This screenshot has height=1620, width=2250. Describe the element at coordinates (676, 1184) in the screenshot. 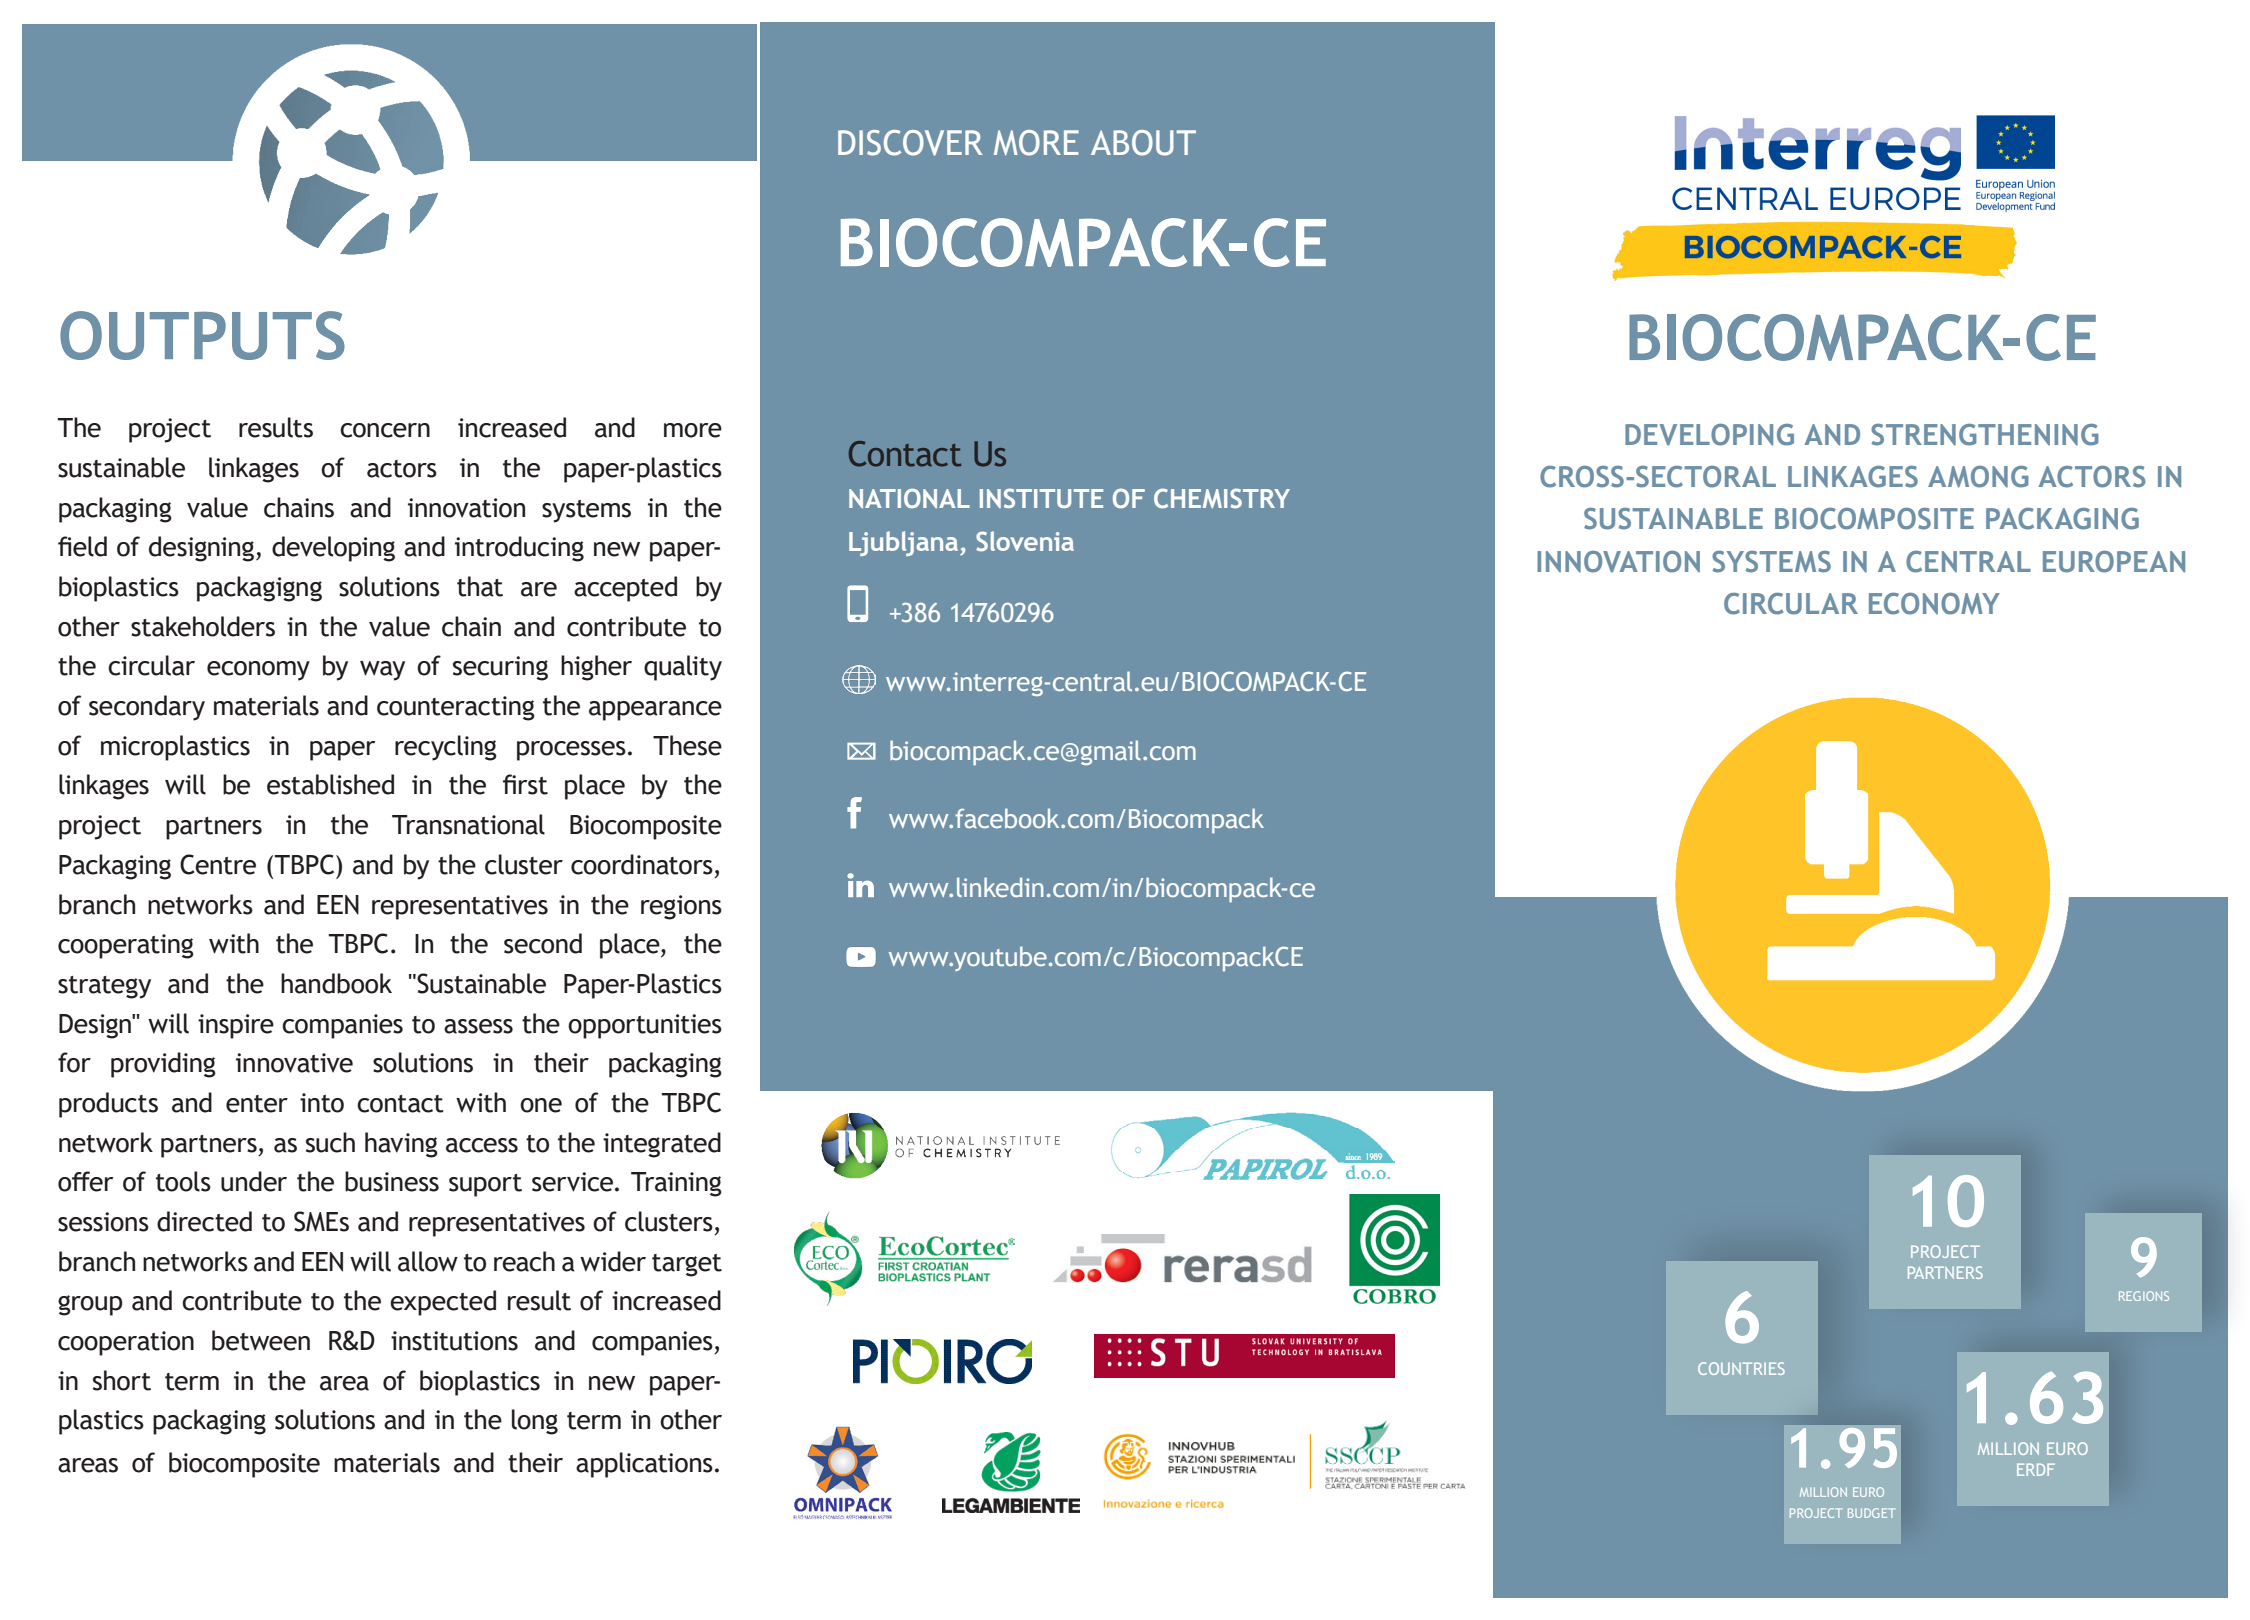

I see `Training` at that location.
